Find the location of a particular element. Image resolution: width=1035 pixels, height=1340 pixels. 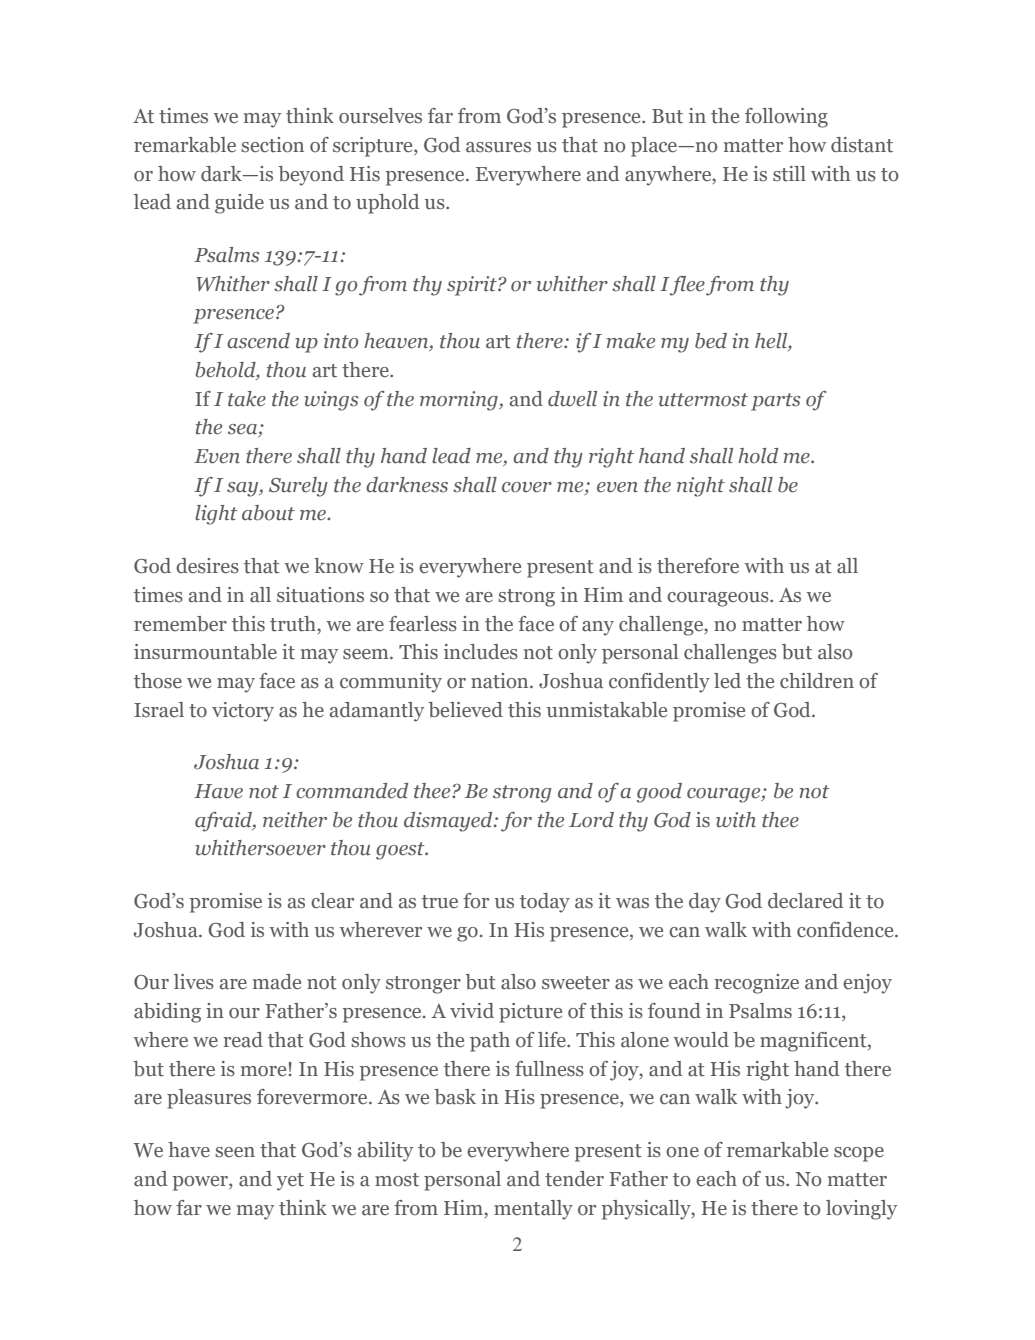

section is located at coordinates (272, 145).
